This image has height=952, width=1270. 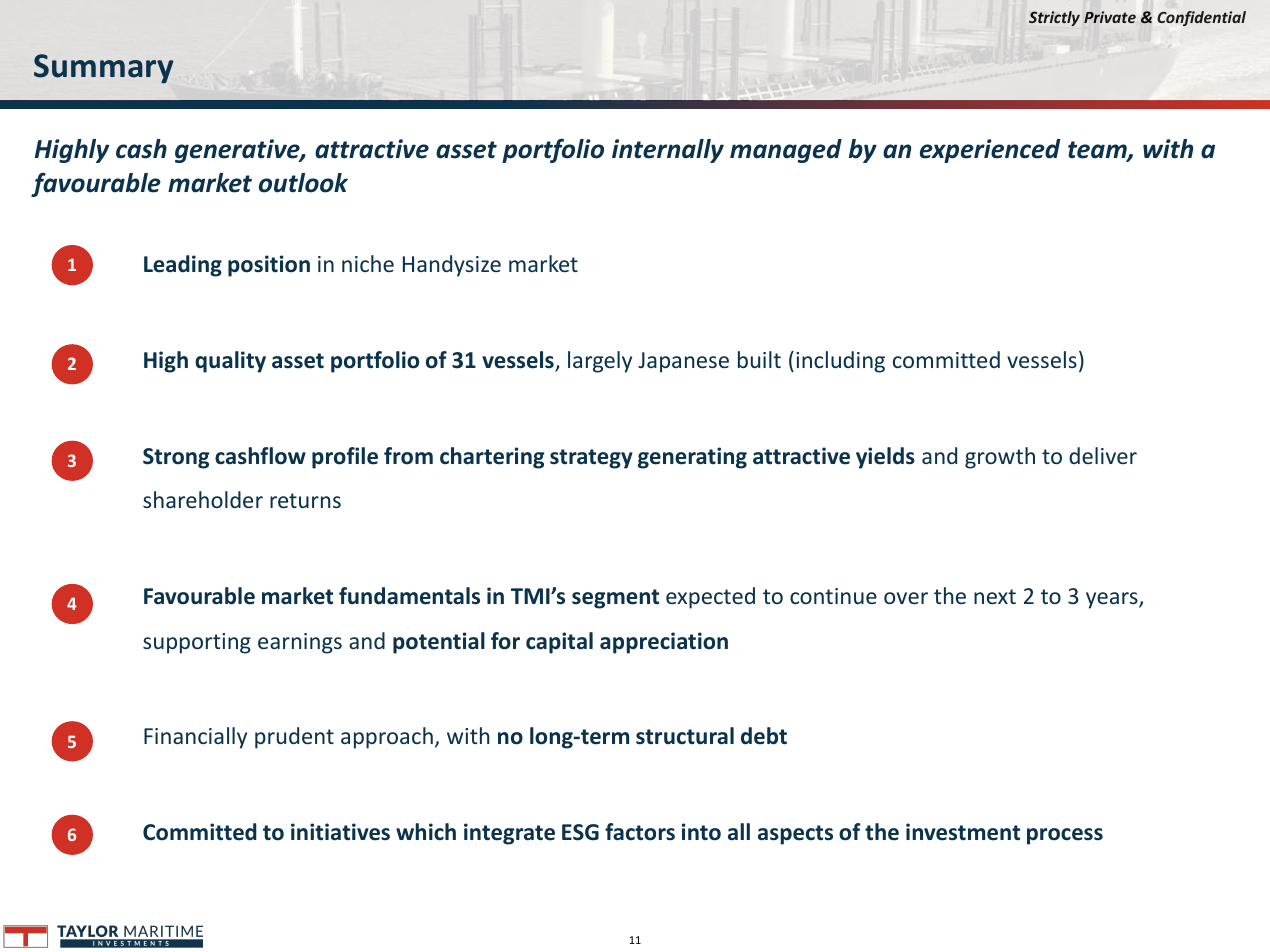 What do you see at coordinates (203, 499) in the image?
I see `shareholder` at bounding box center [203, 499].
